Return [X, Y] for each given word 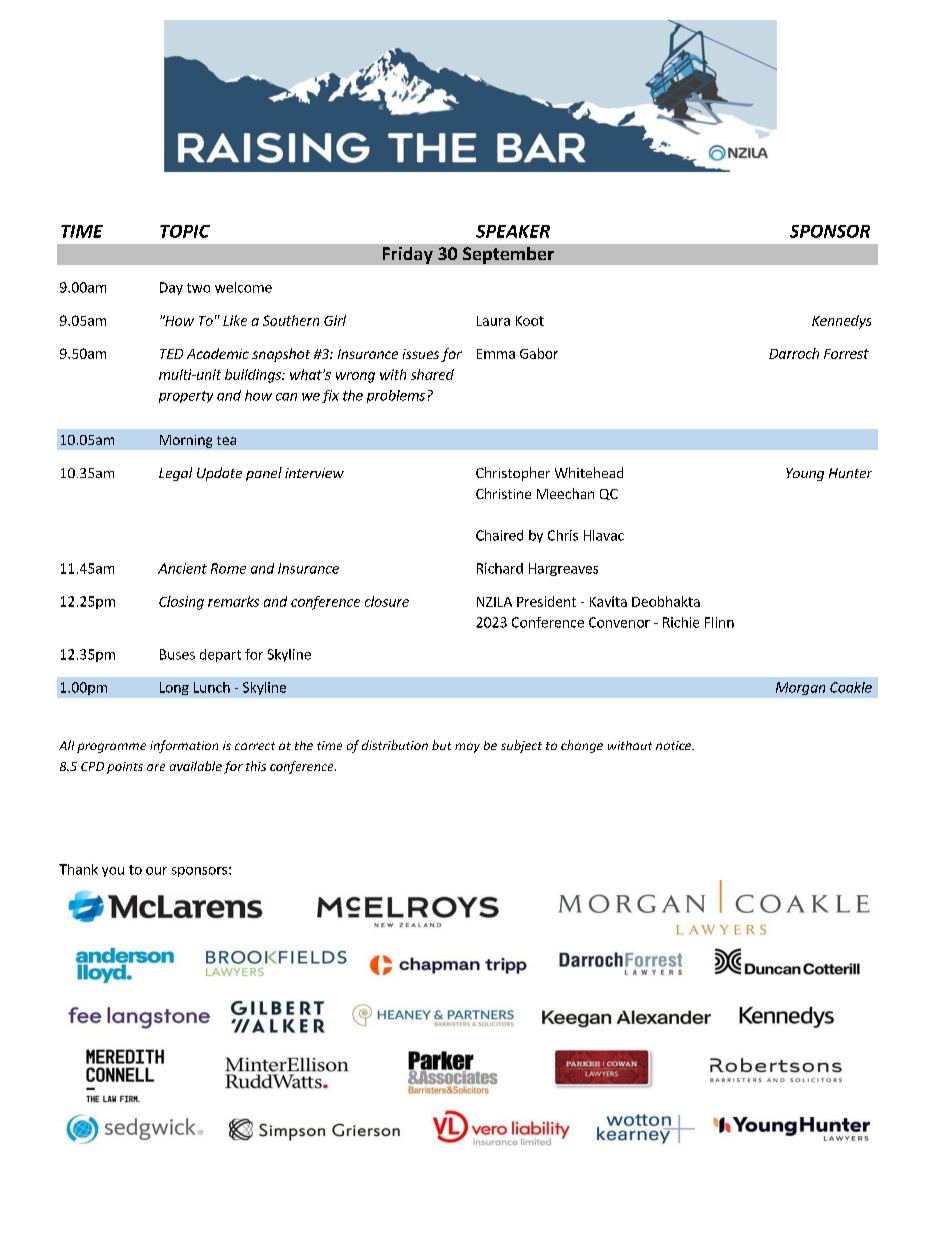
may [467, 748]
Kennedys [841, 322]
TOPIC [185, 231]
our [156, 871]
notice [675, 745]
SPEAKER [513, 231]
